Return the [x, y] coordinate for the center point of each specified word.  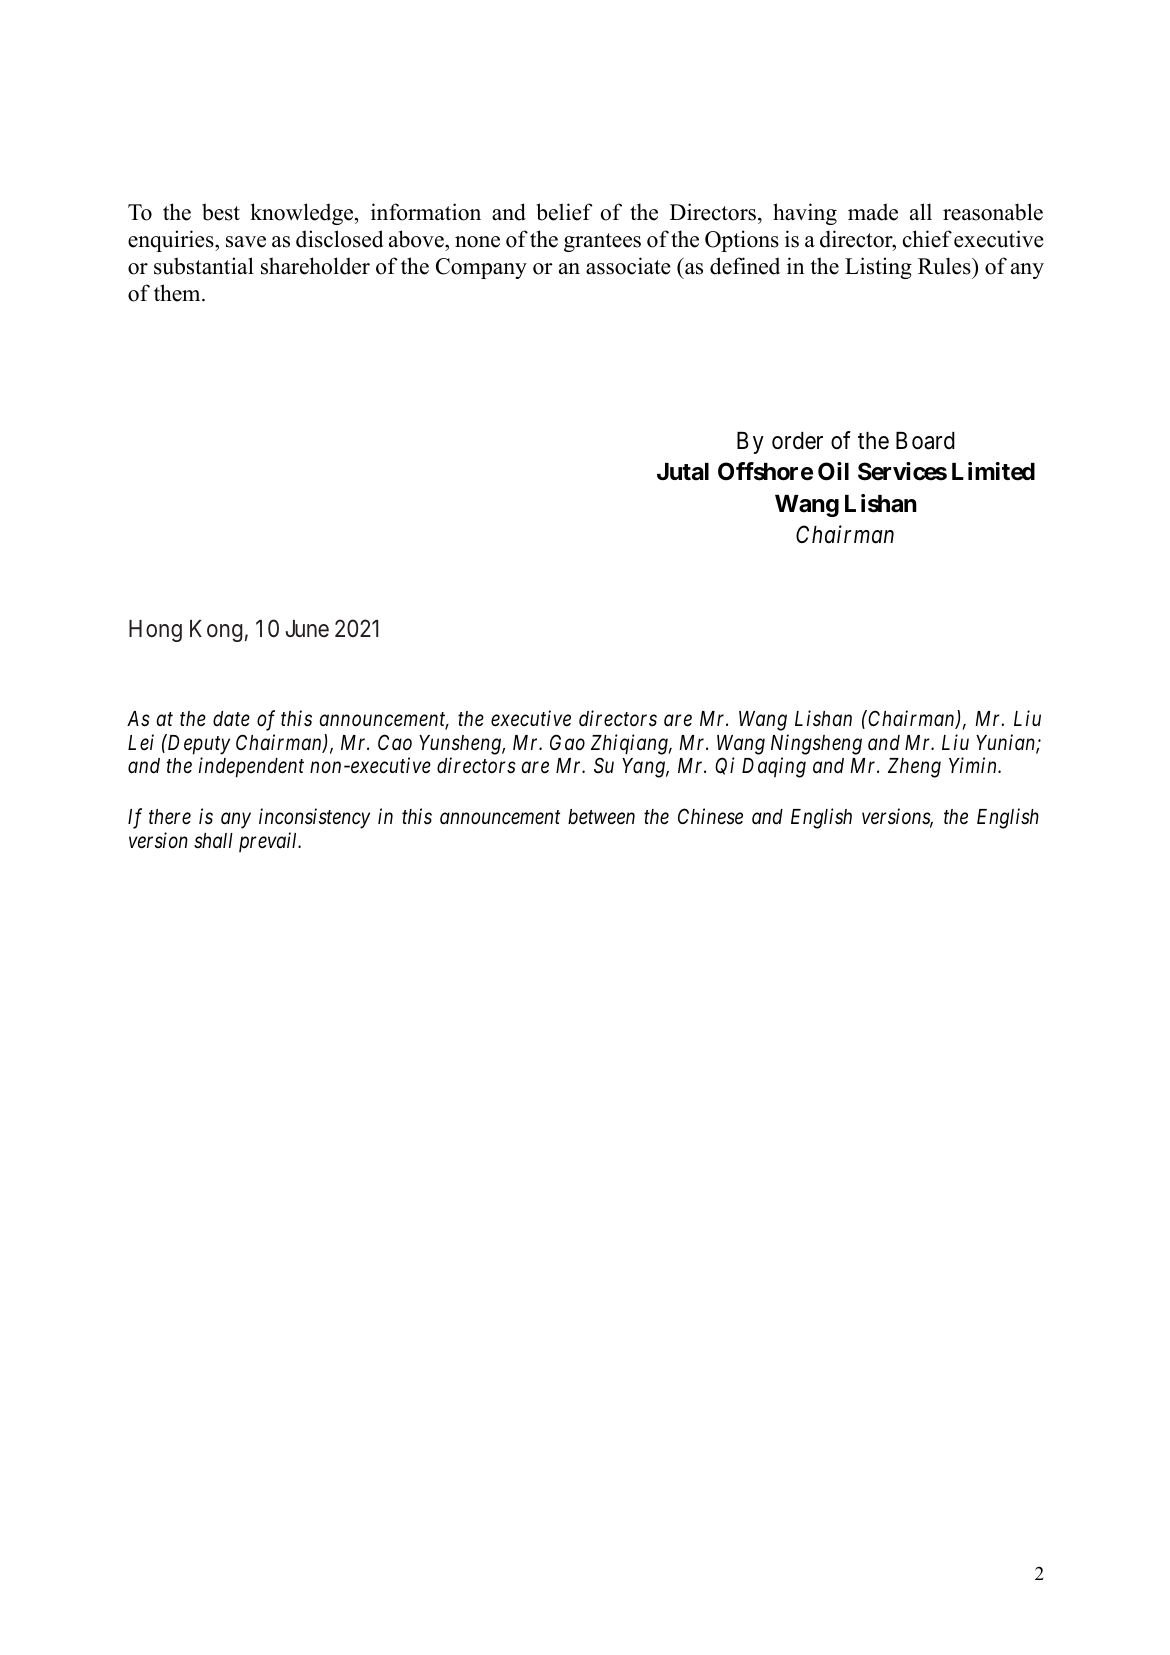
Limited [993, 471]
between [601, 817]
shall [213, 841]
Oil [833, 471]
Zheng [914, 768]
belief [564, 212]
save [246, 242]
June [307, 628]
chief [927, 239]
